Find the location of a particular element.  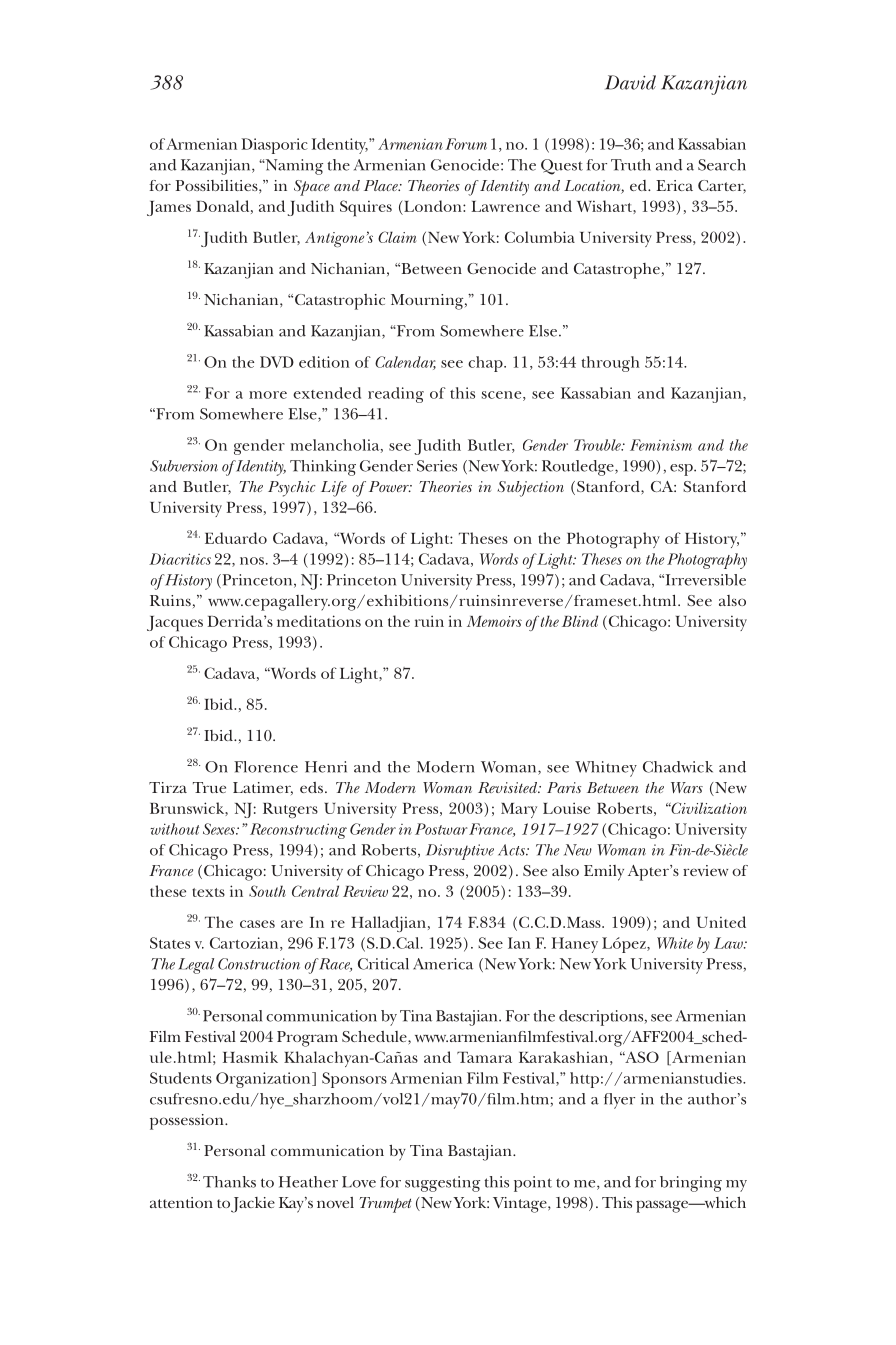

David is located at coordinates (630, 82).
